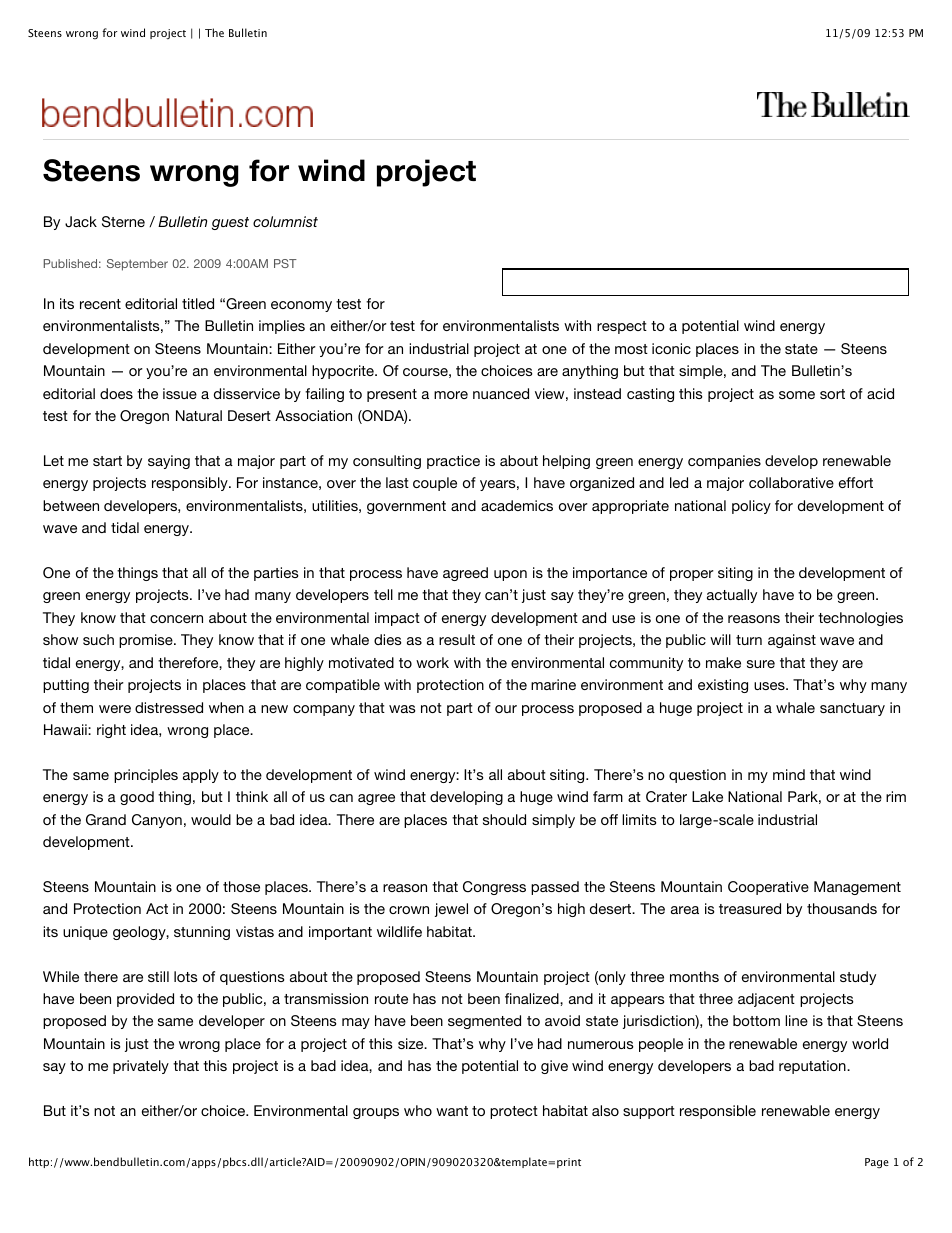  I want to click on September, so click(137, 265).
